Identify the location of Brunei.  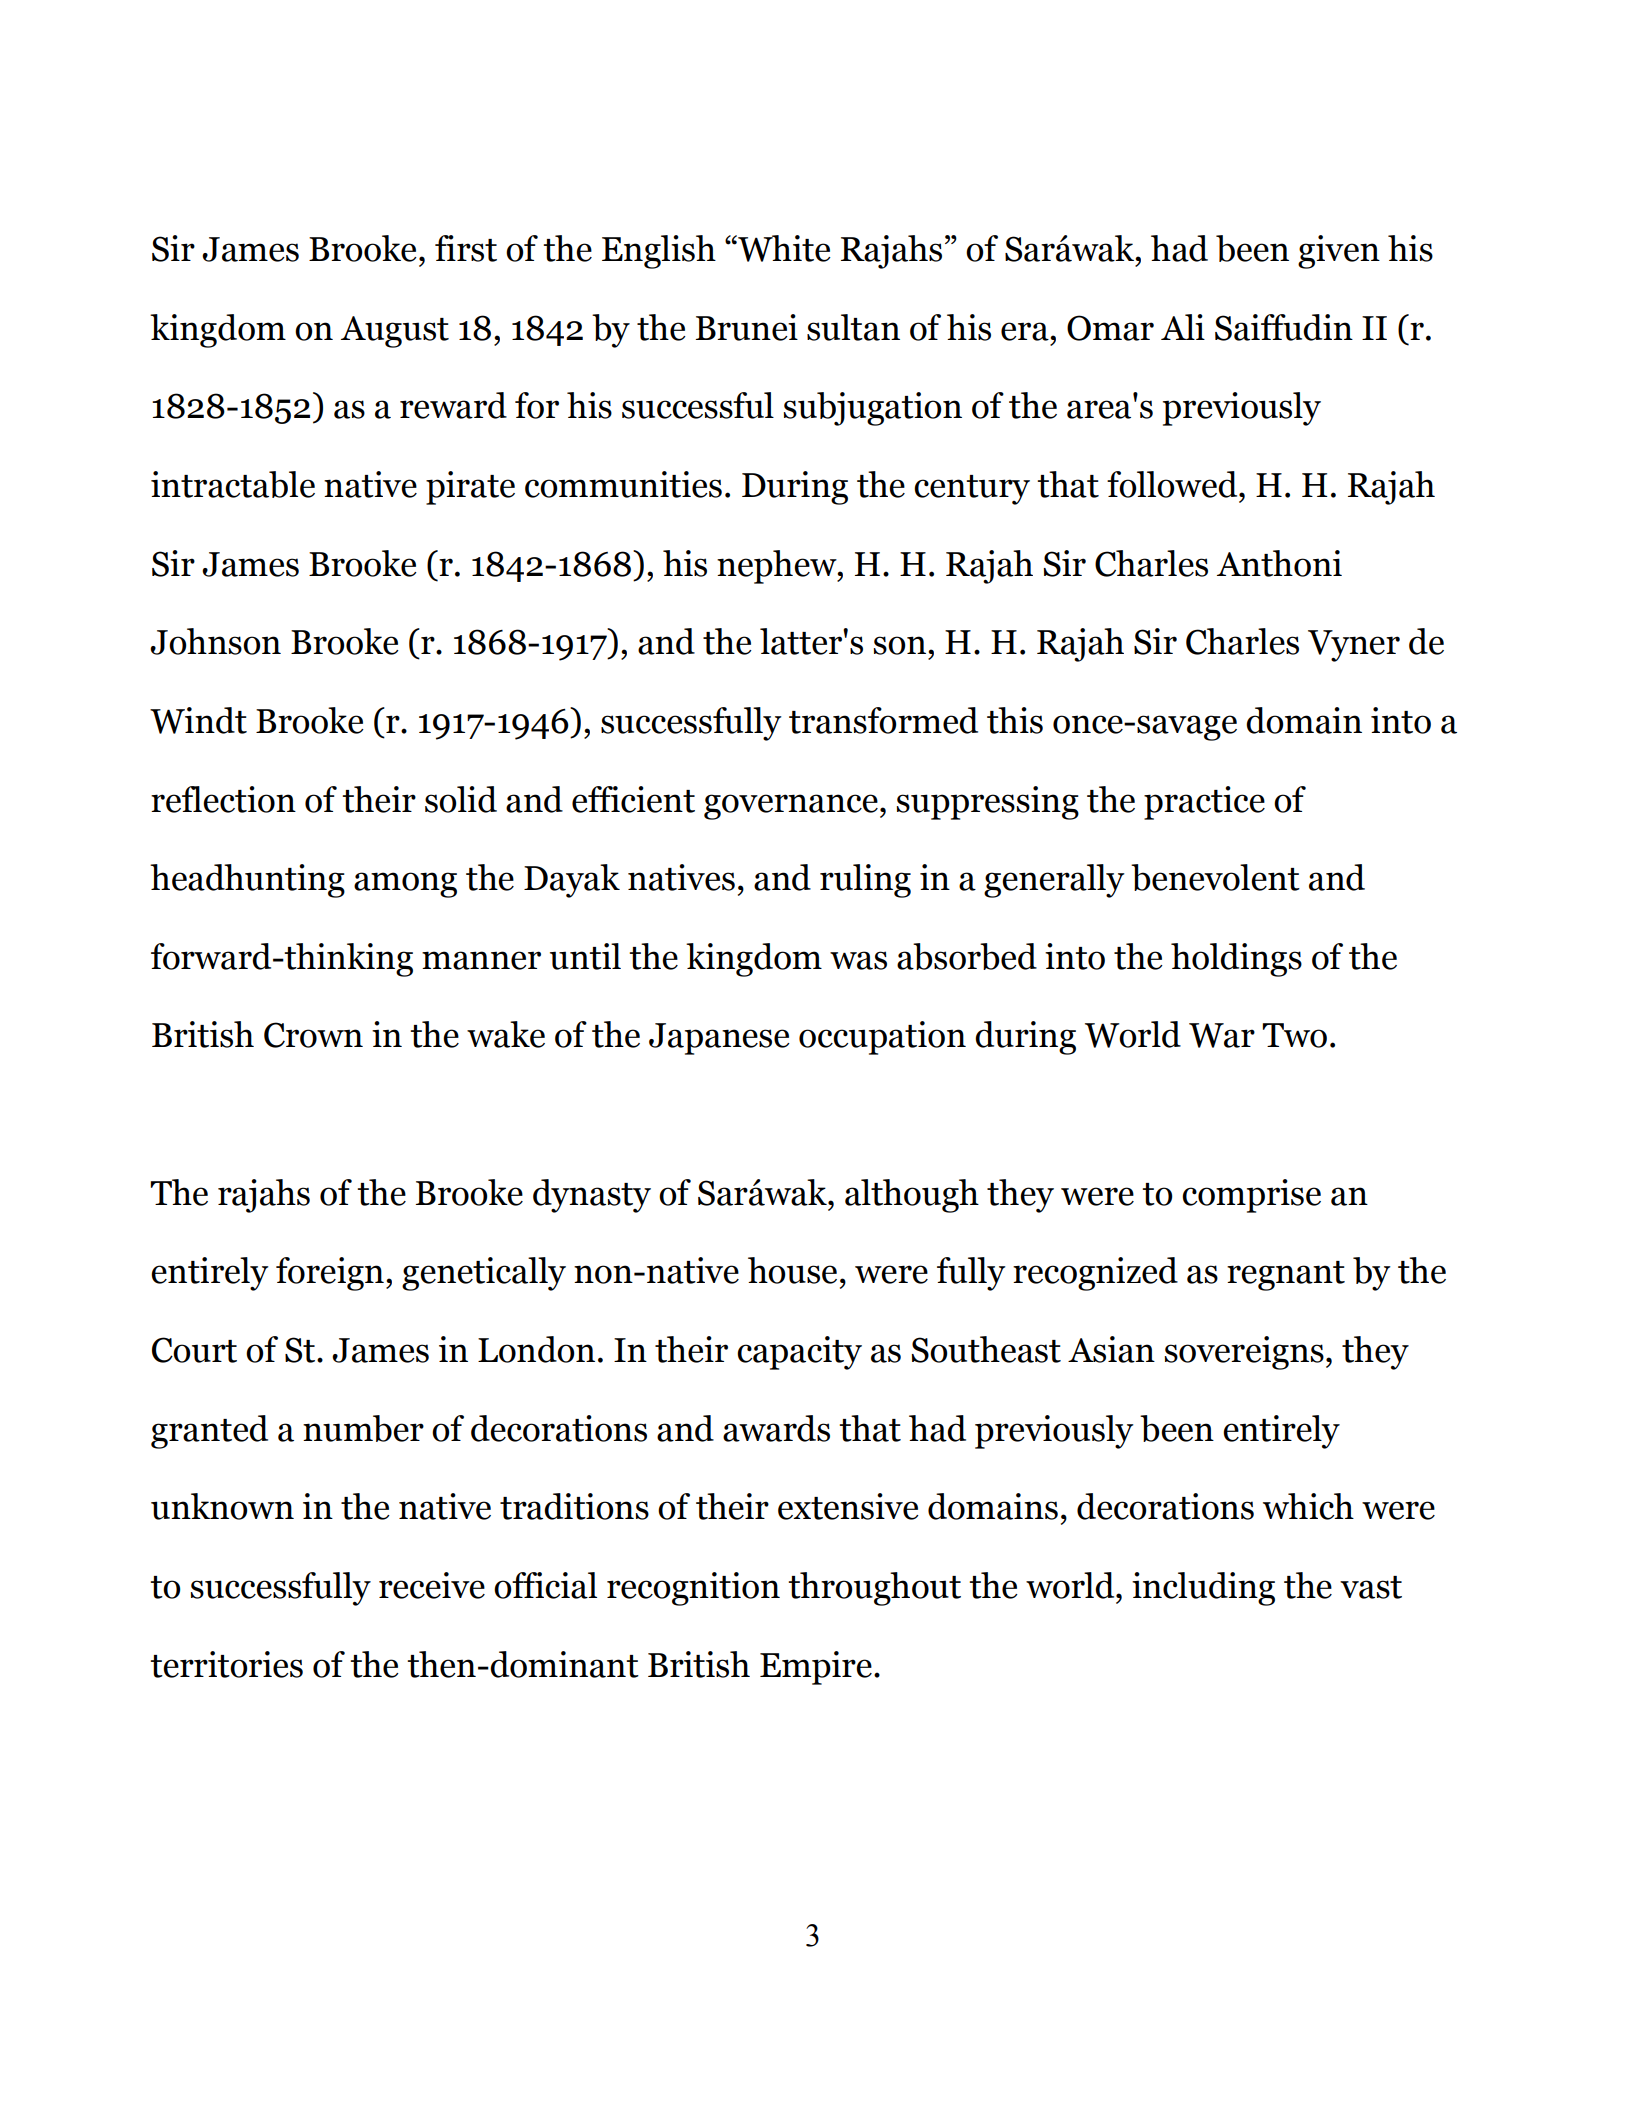
(747, 327).
